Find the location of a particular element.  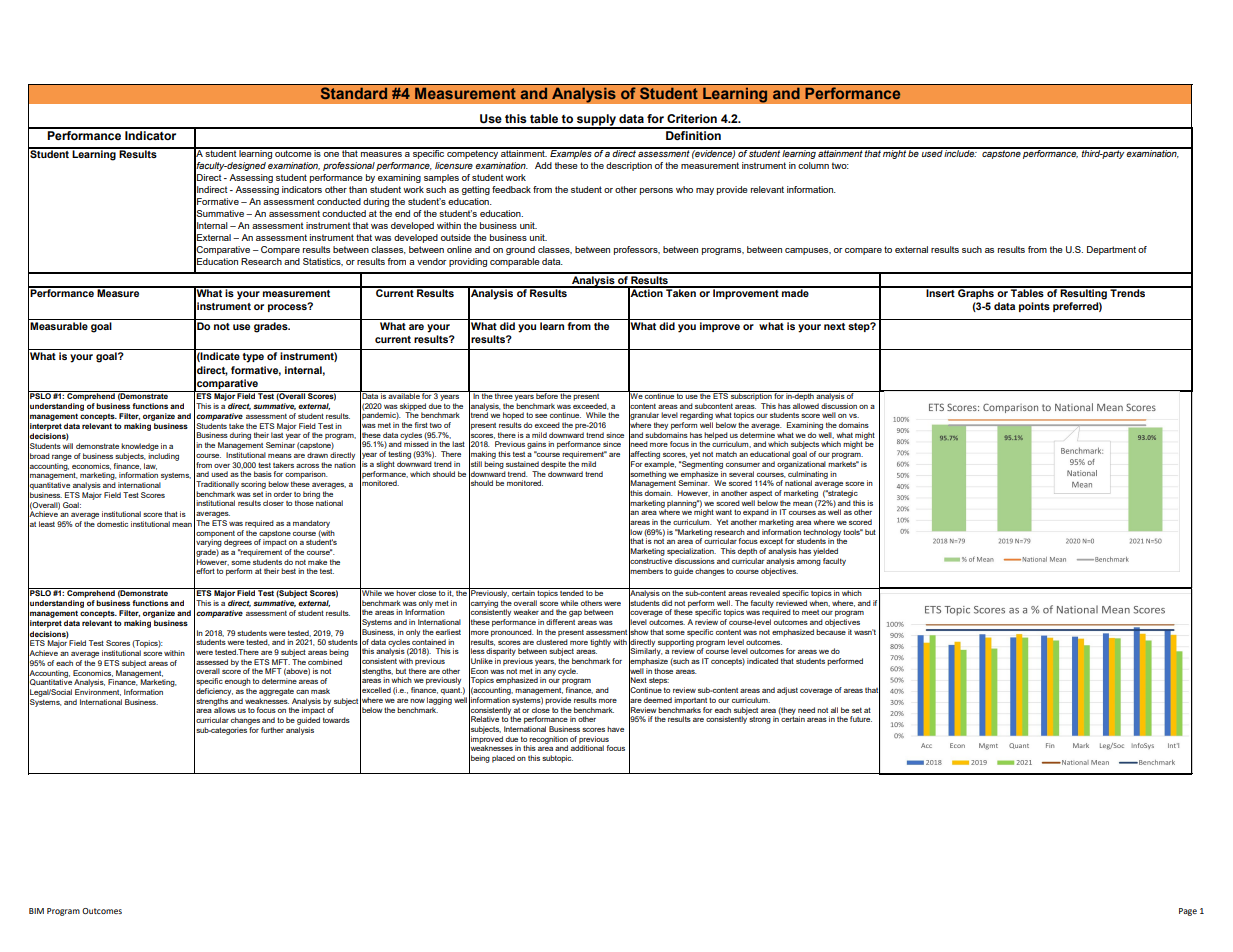

Standard is located at coordinates (354, 93).
